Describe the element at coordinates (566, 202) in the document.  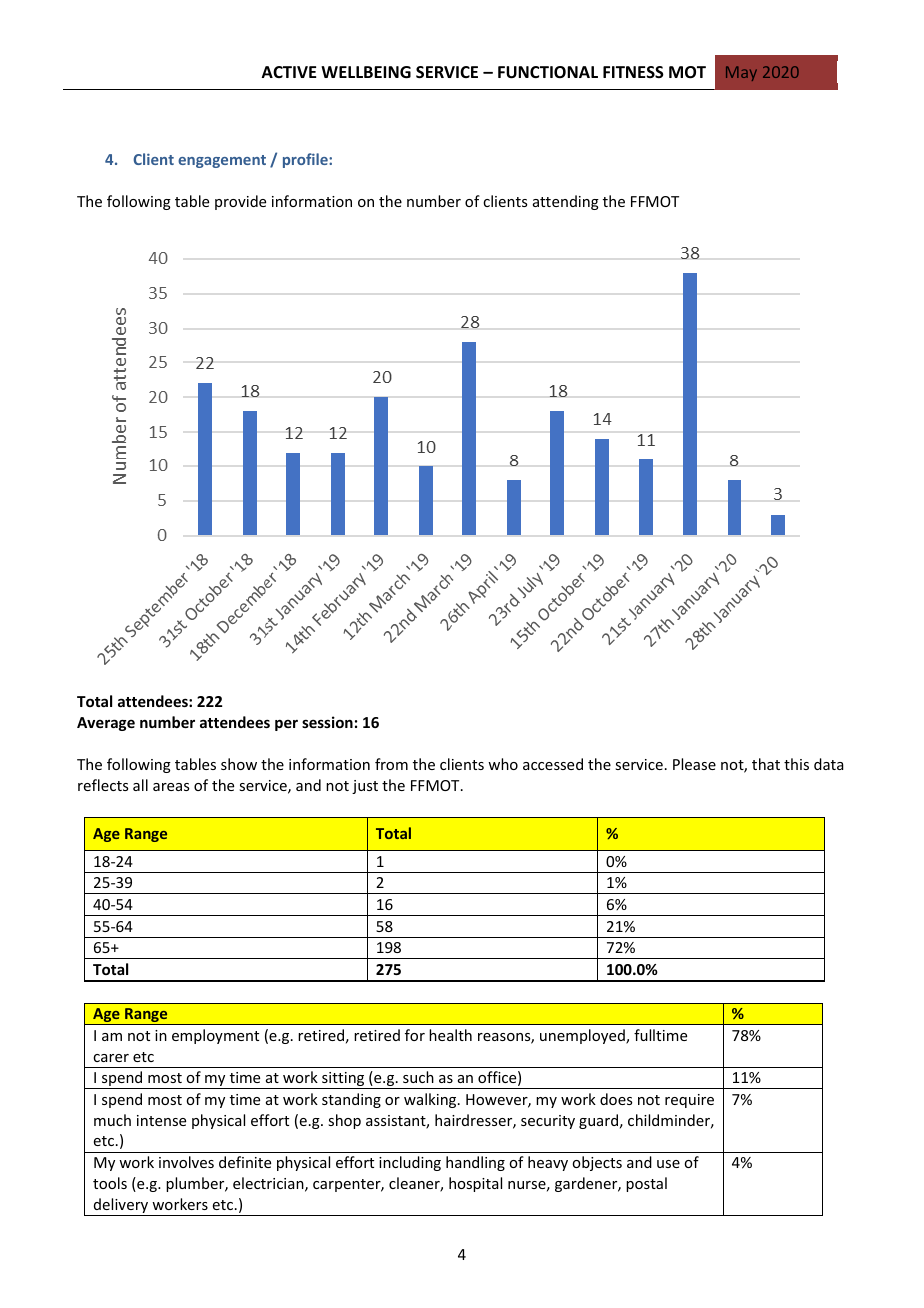
I see `attending` at that location.
